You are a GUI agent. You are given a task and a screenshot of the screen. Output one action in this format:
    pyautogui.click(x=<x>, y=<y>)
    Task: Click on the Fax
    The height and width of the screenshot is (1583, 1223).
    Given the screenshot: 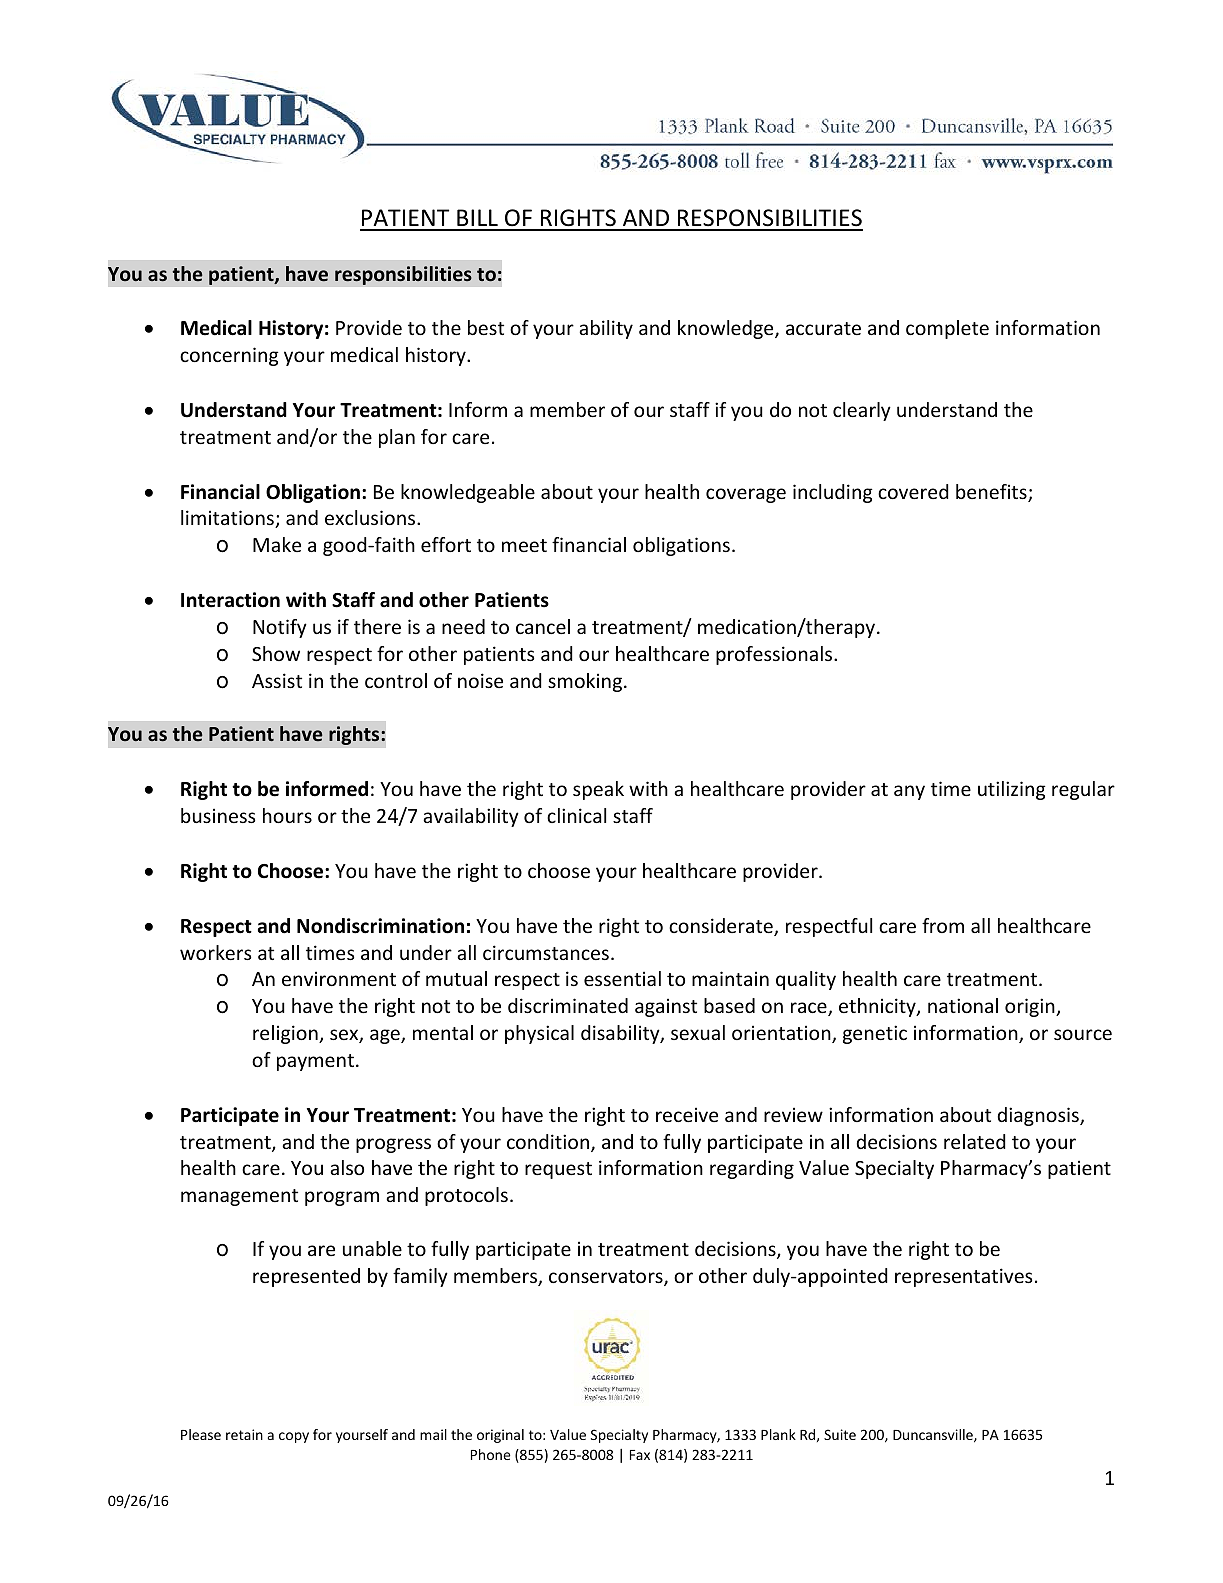 What is the action you would take?
    pyautogui.click(x=640, y=1455)
